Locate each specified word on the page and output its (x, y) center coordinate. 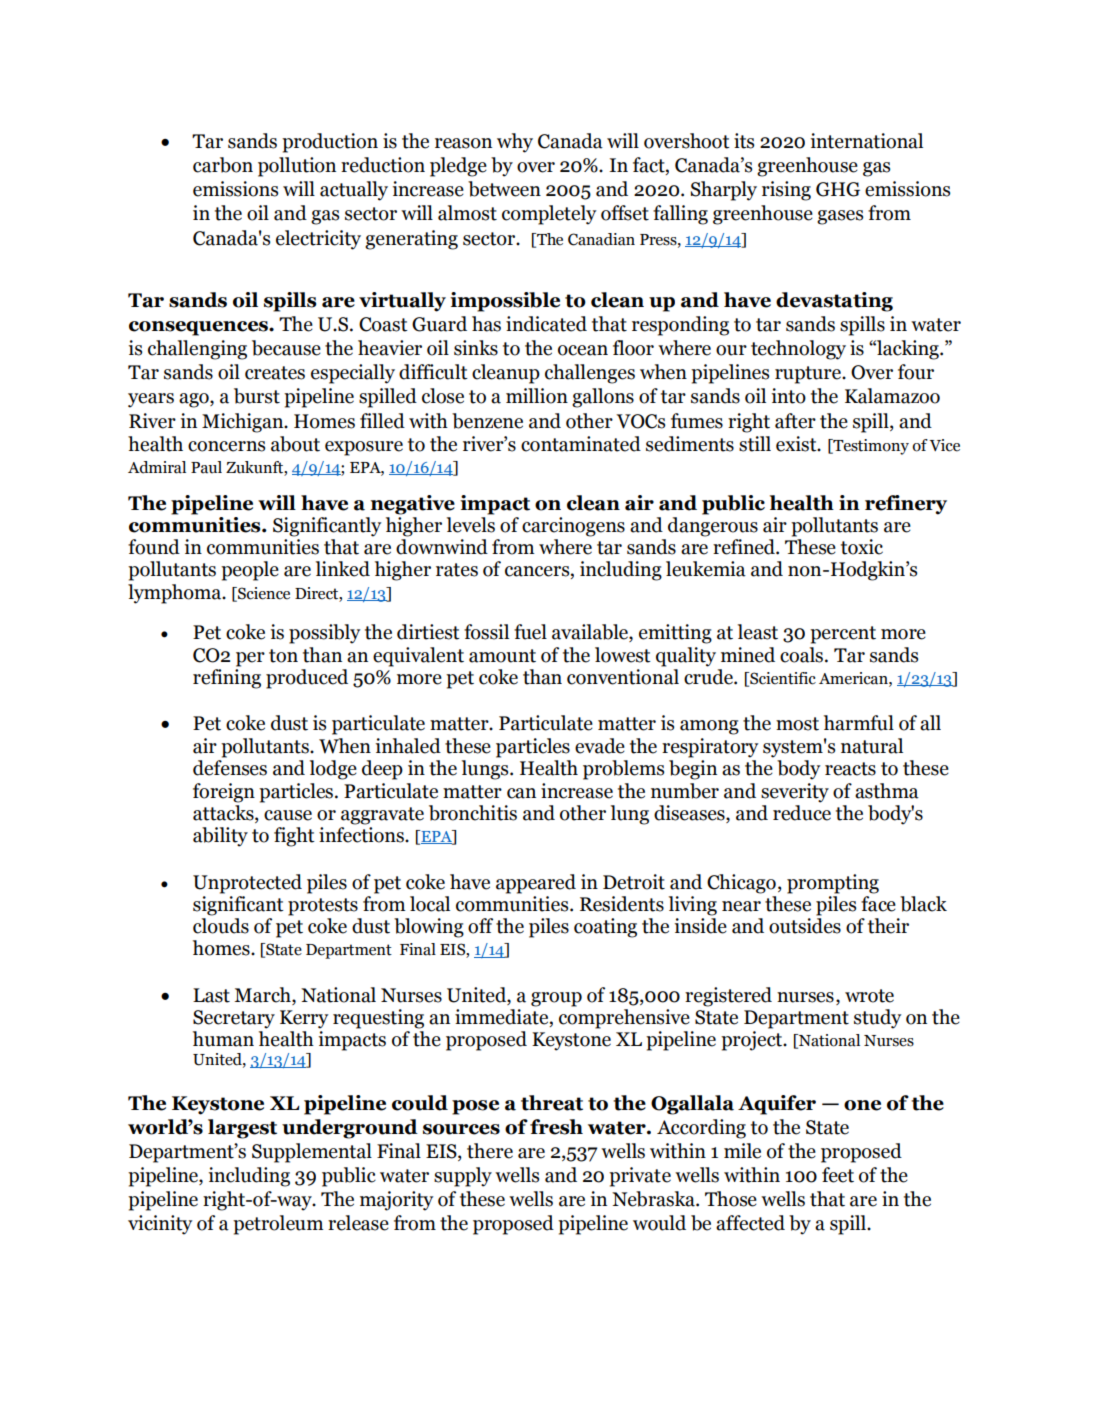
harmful (859, 723)
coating (605, 928)
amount (502, 656)
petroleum (278, 1225)
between (504, 189)
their (888, 926)
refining (227, 679)
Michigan (244, 423)
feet (838, 1175)
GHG (838, 189)
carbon (223, 165)
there (490, 1151)
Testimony (870, 447)
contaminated (581, 444)
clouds (221, 926)
